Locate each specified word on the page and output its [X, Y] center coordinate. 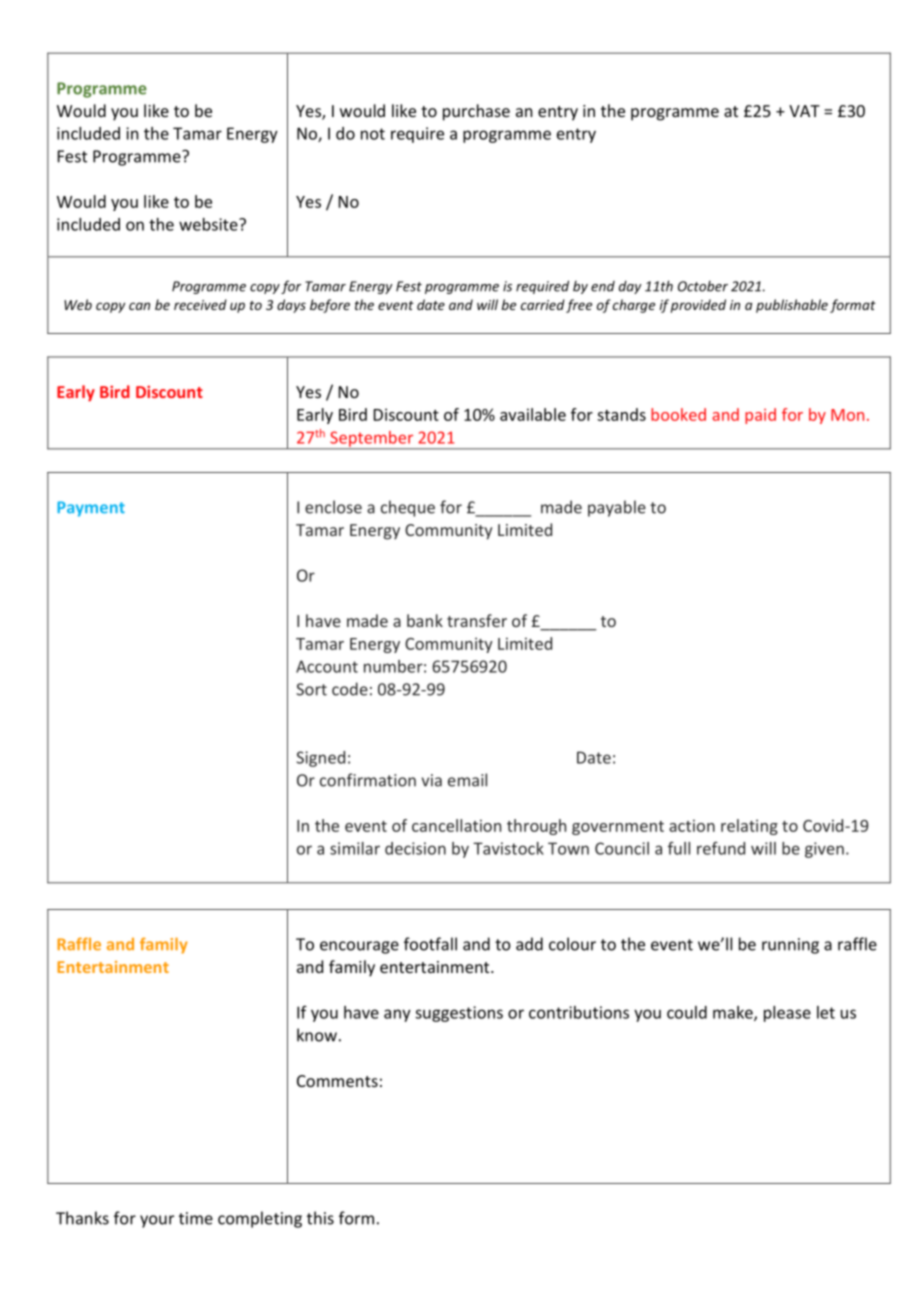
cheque [408, 508]
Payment [91, 509]
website [209, 224]
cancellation [456, 825]
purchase [476, 112]
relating [749, 827]
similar [355, 848]
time [196, 1218]
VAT [804, 111]
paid [760, 416]
